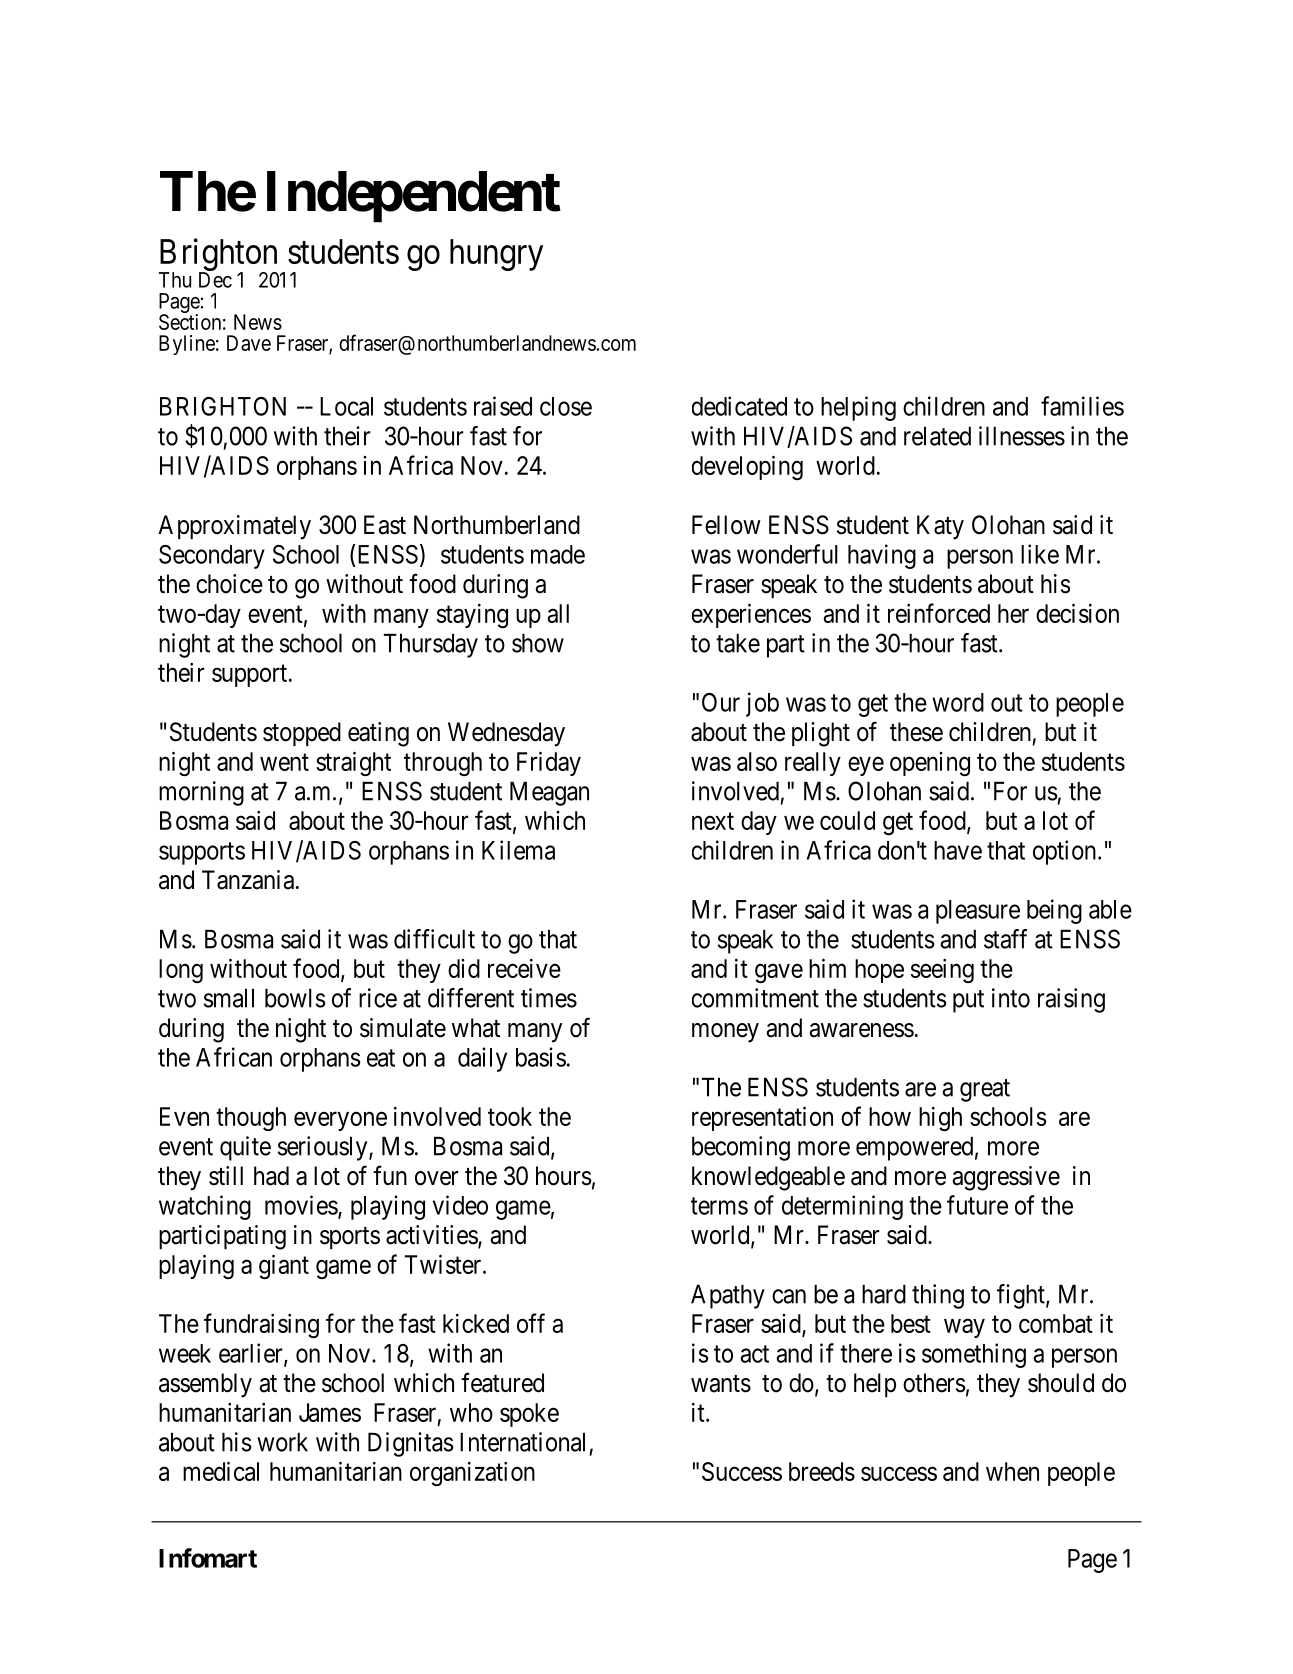 The image size is (1293, 1674). Describe the element at coordinates (741, 1148) in the image. I see `becoming` at that location.
